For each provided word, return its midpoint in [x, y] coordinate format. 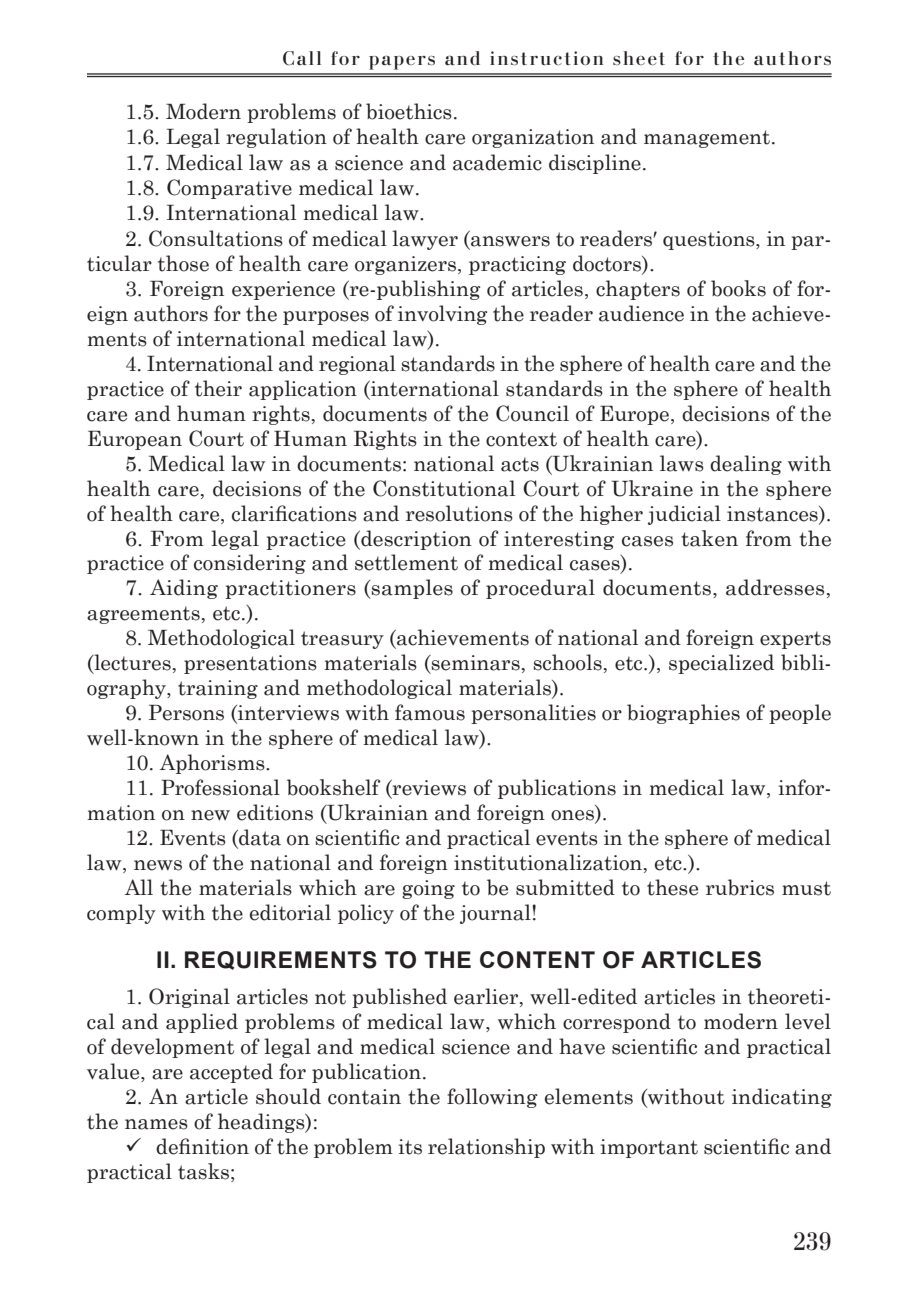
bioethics [409, 111]
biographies [683, 714]
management [707, 139]
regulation [276, 138]
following [492, 1098]
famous [430, 712]
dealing [746, 465]
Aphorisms [213, 764]
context [521, 439]
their [218, 388]
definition [202, 1146]
